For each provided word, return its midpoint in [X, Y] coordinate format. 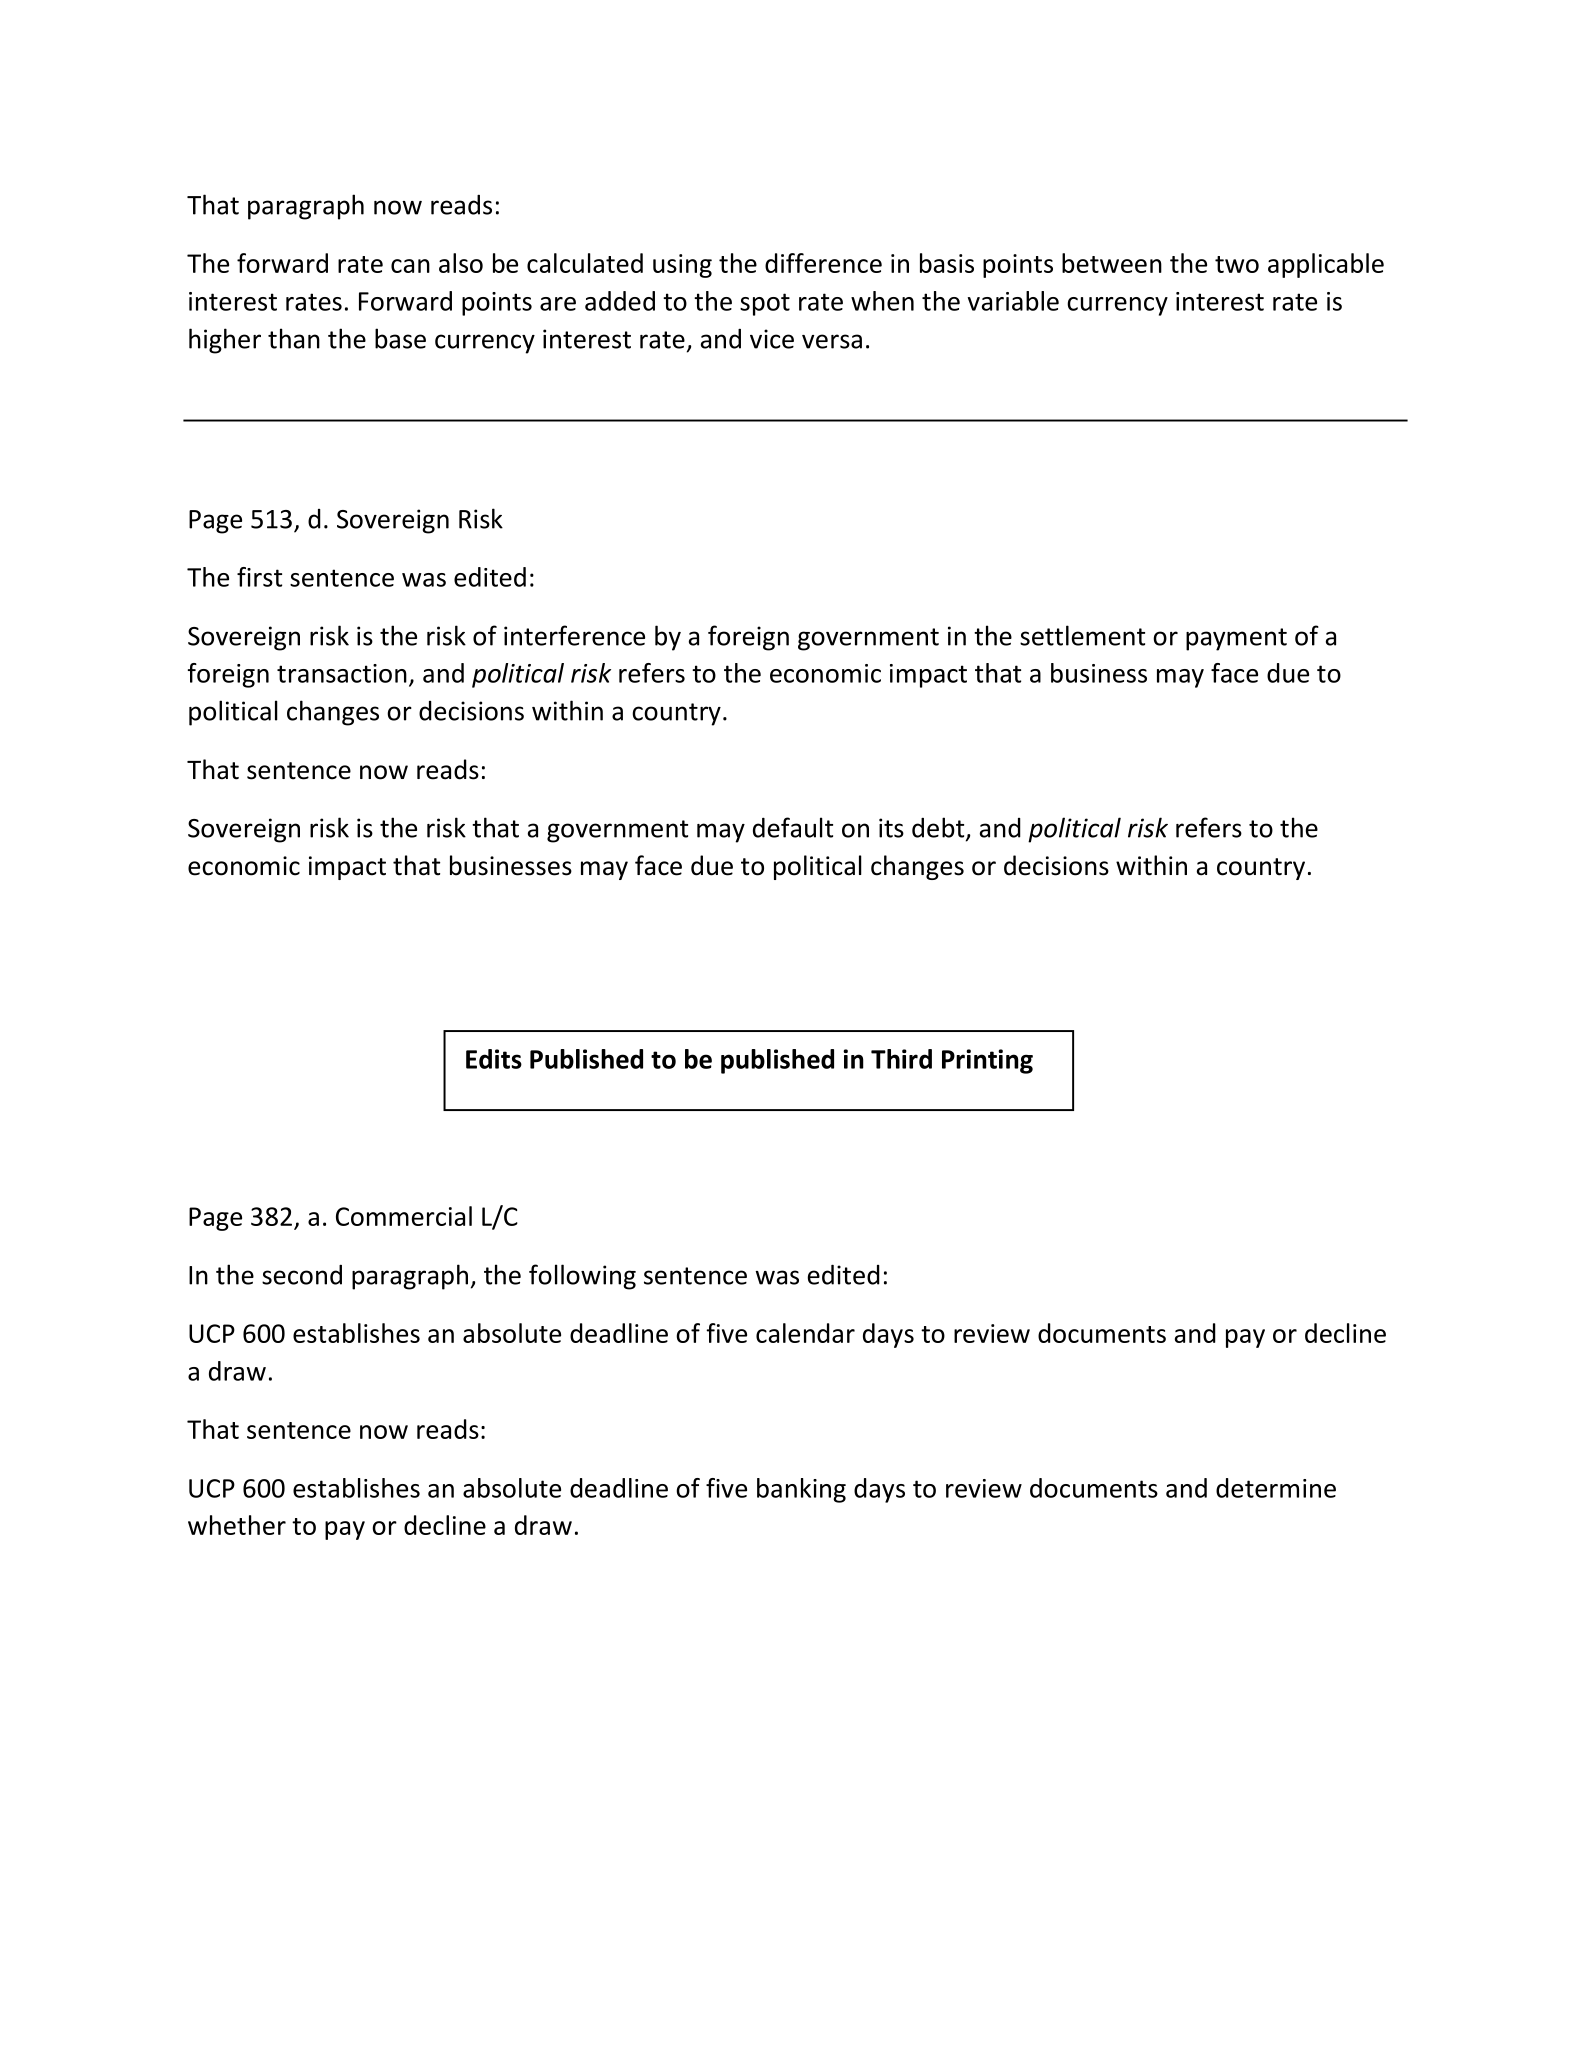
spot [765, 304]
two [1237, 264]
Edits [494, 1059]
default [793, 827]
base [400, 338]
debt [939, 828]
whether [237, 1525]
